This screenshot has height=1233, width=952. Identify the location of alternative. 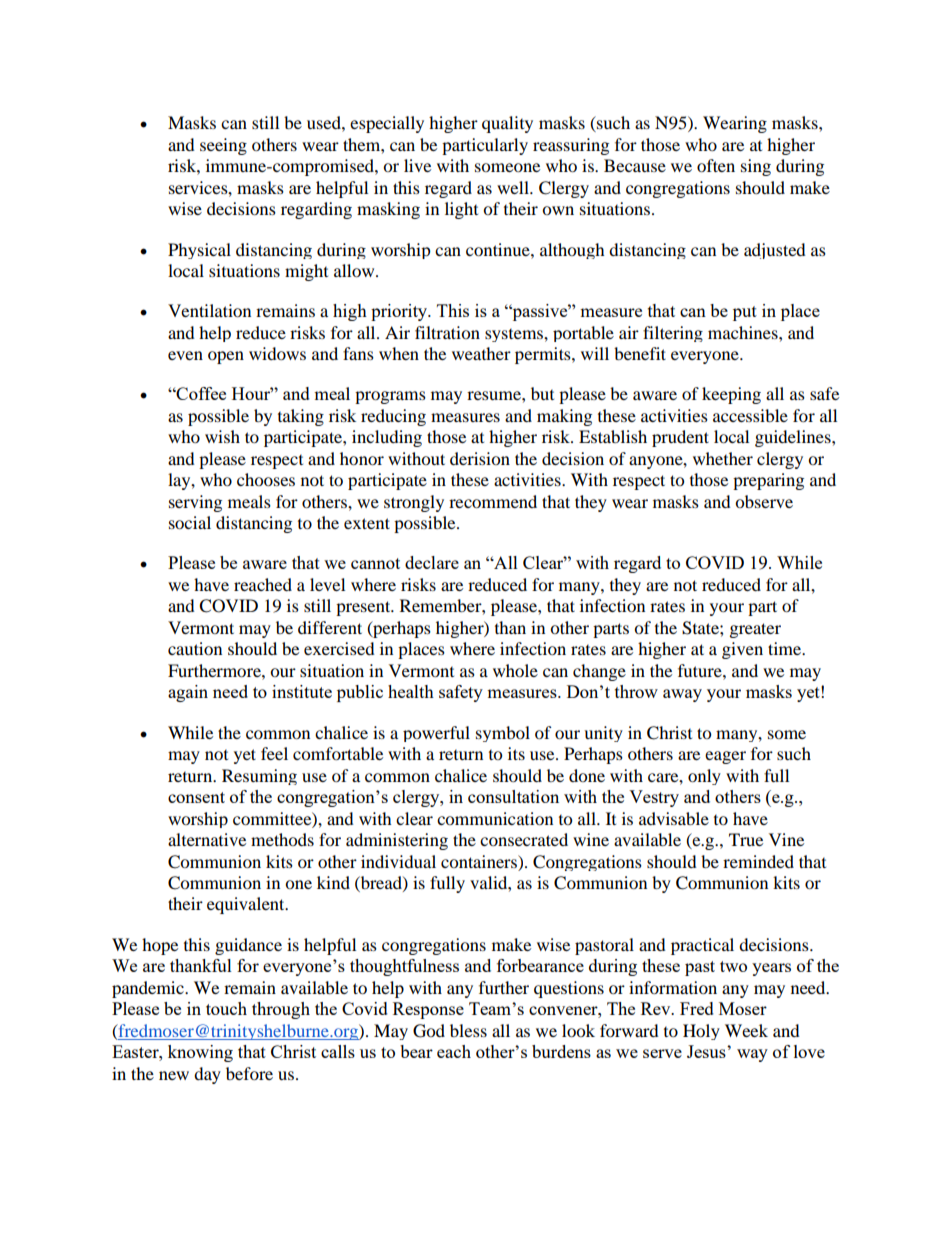
(207, 839).
